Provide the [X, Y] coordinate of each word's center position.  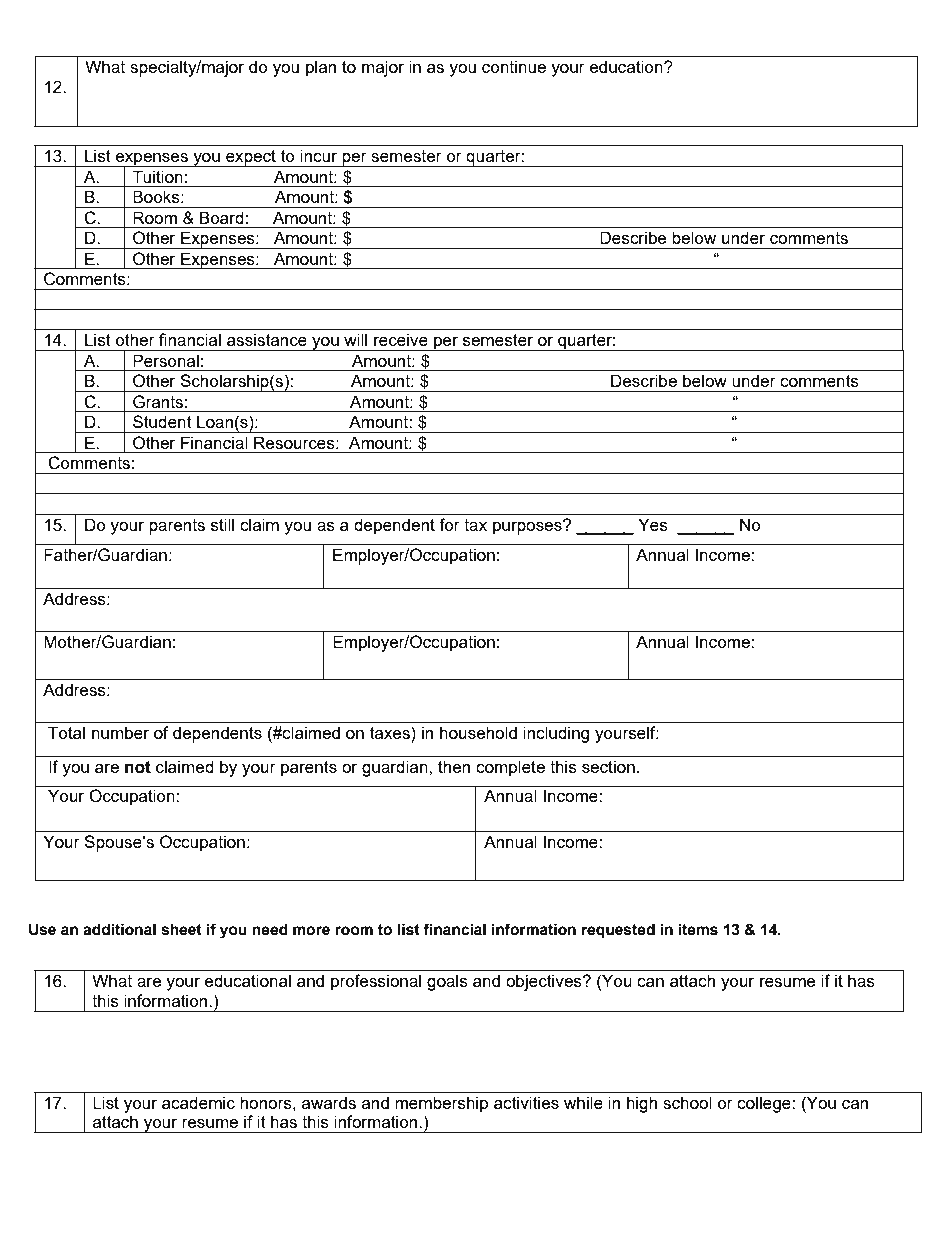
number [120, 732]
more [311, 931]
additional [119, 929]
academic [198, 1102]
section [608, 766]
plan [321, 68]
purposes [528, 527]
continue [514, 66]
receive [401, 339]
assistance [267, 339]
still [222, 524]
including [556, 734]
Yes [653, 524]
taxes [391, 732]
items [698, 929]
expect [251, 158]
